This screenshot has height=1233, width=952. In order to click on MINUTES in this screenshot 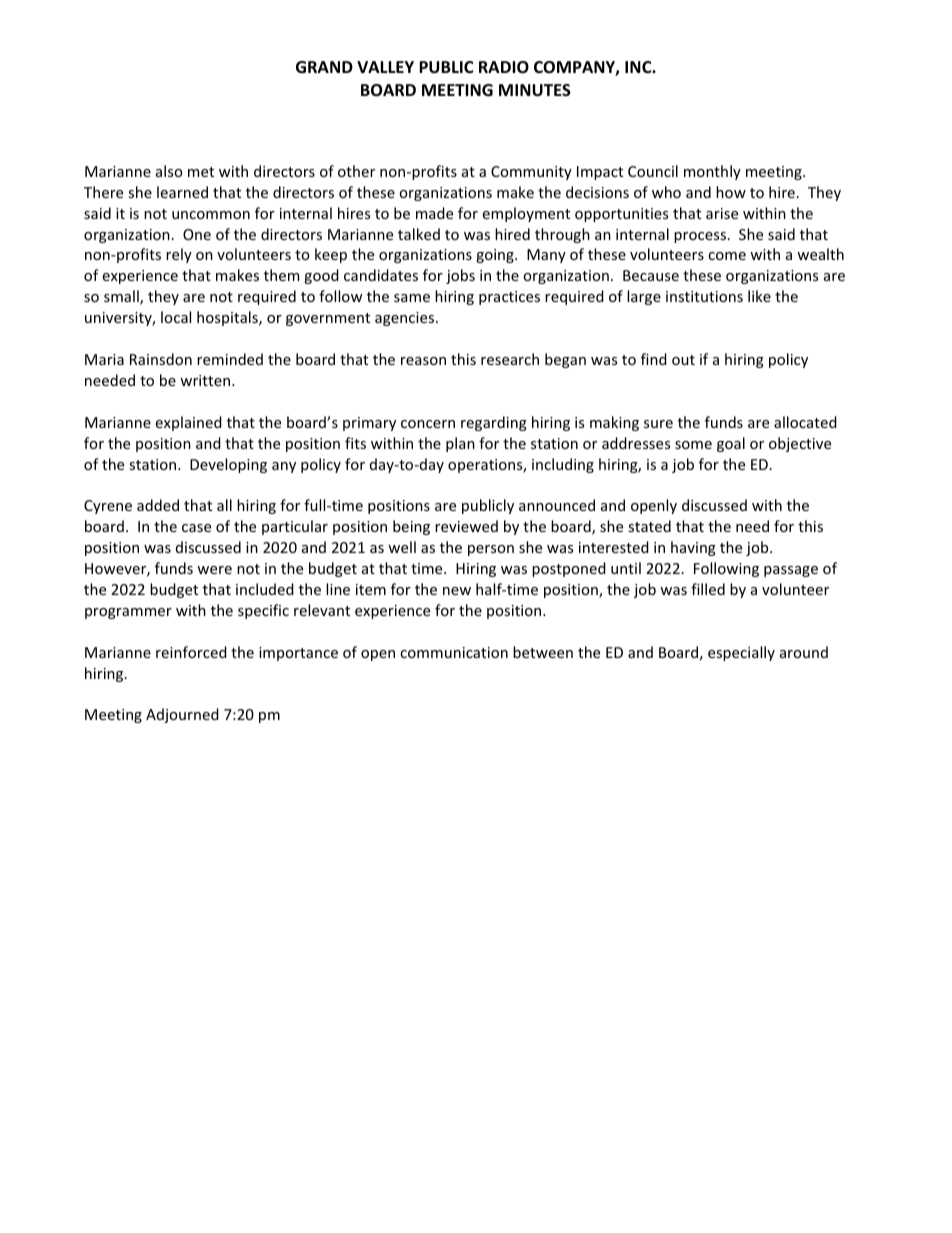, I will do `click(535, 90)`.
